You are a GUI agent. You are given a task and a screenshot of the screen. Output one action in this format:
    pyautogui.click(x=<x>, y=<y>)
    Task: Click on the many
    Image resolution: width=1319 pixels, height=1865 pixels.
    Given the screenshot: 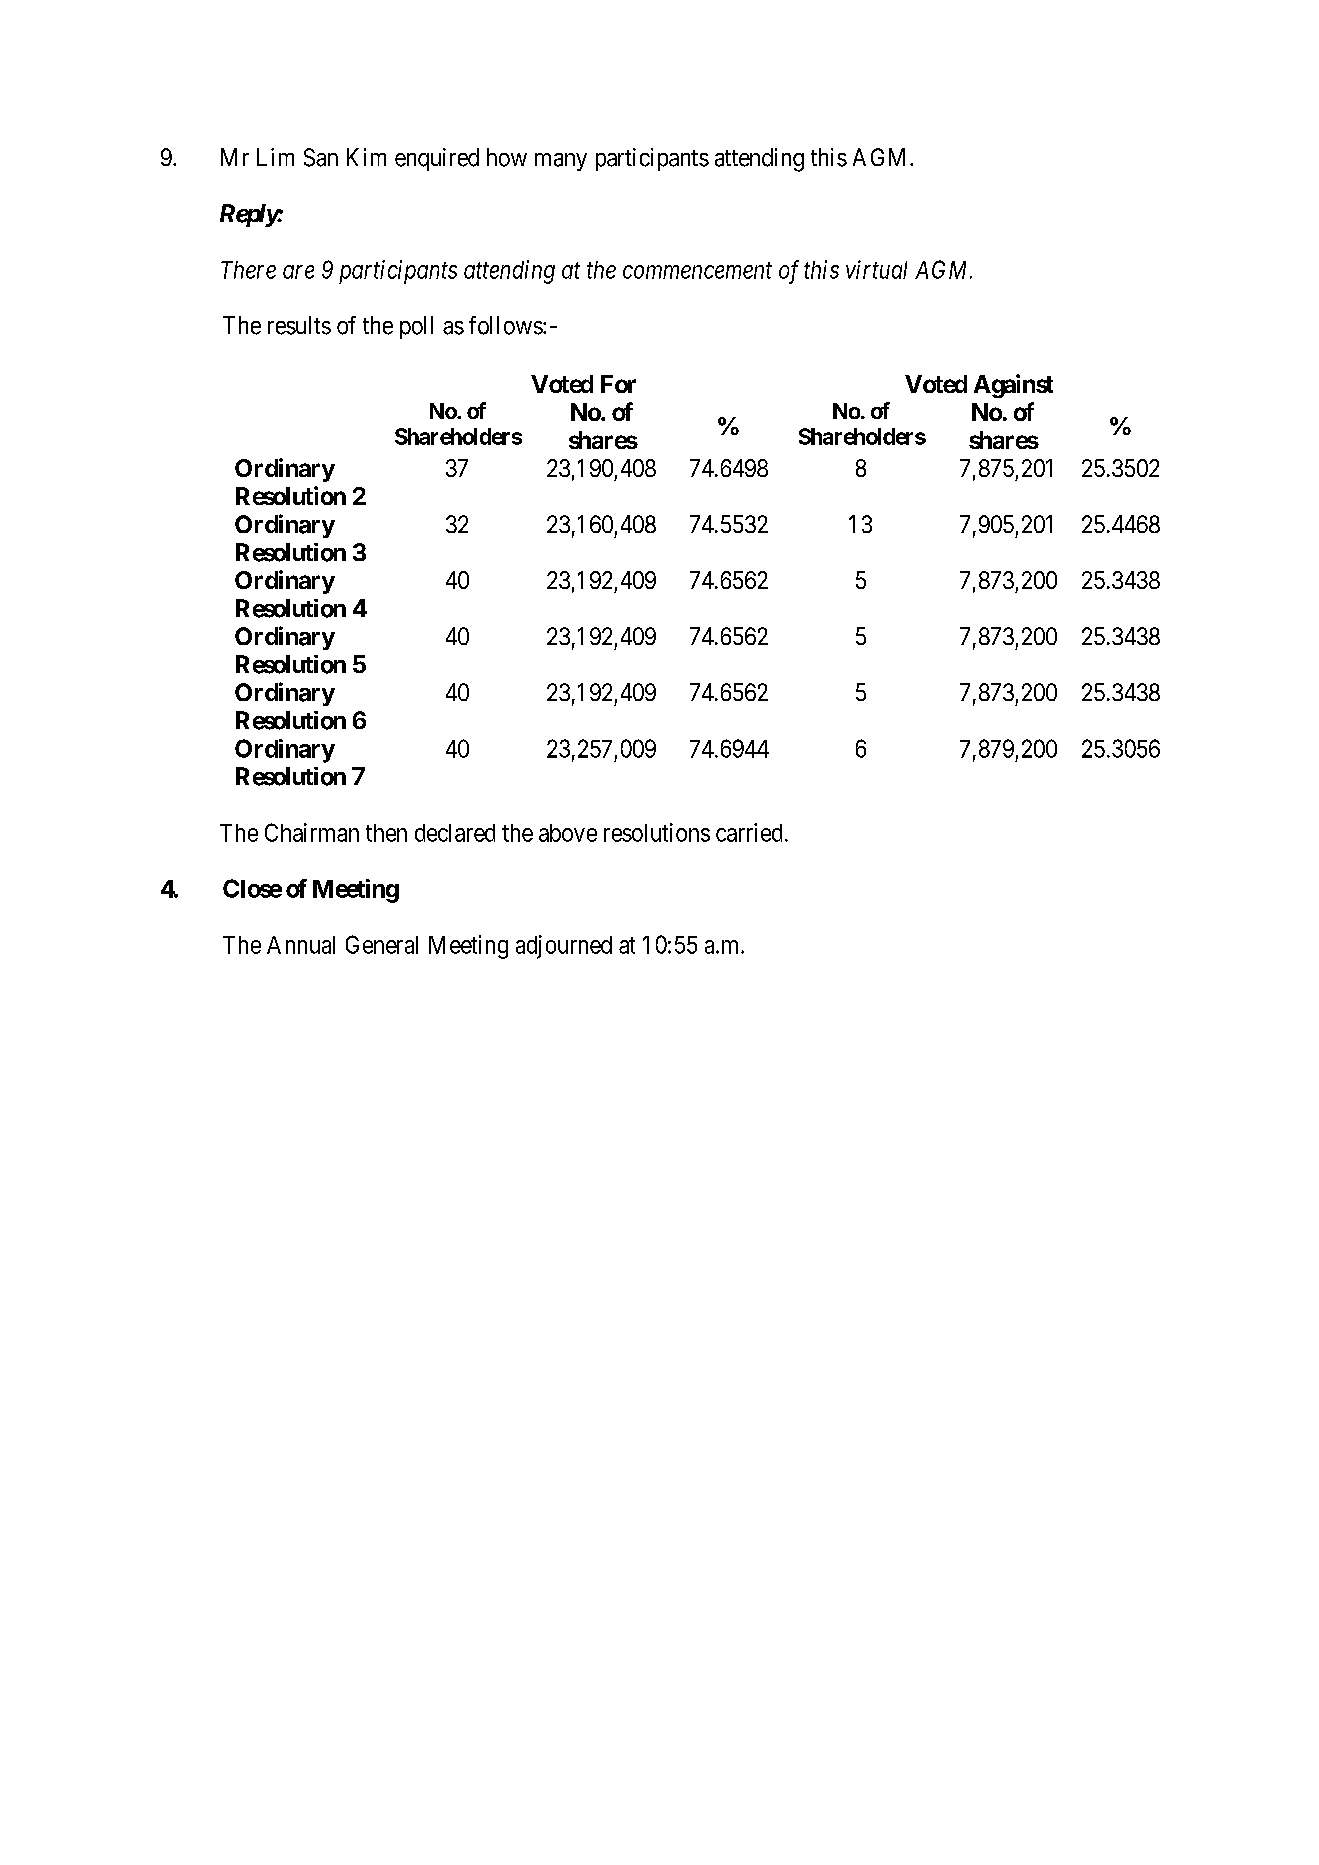 What is the action you would take?
    pyautogui.click(x=561, y=162)
